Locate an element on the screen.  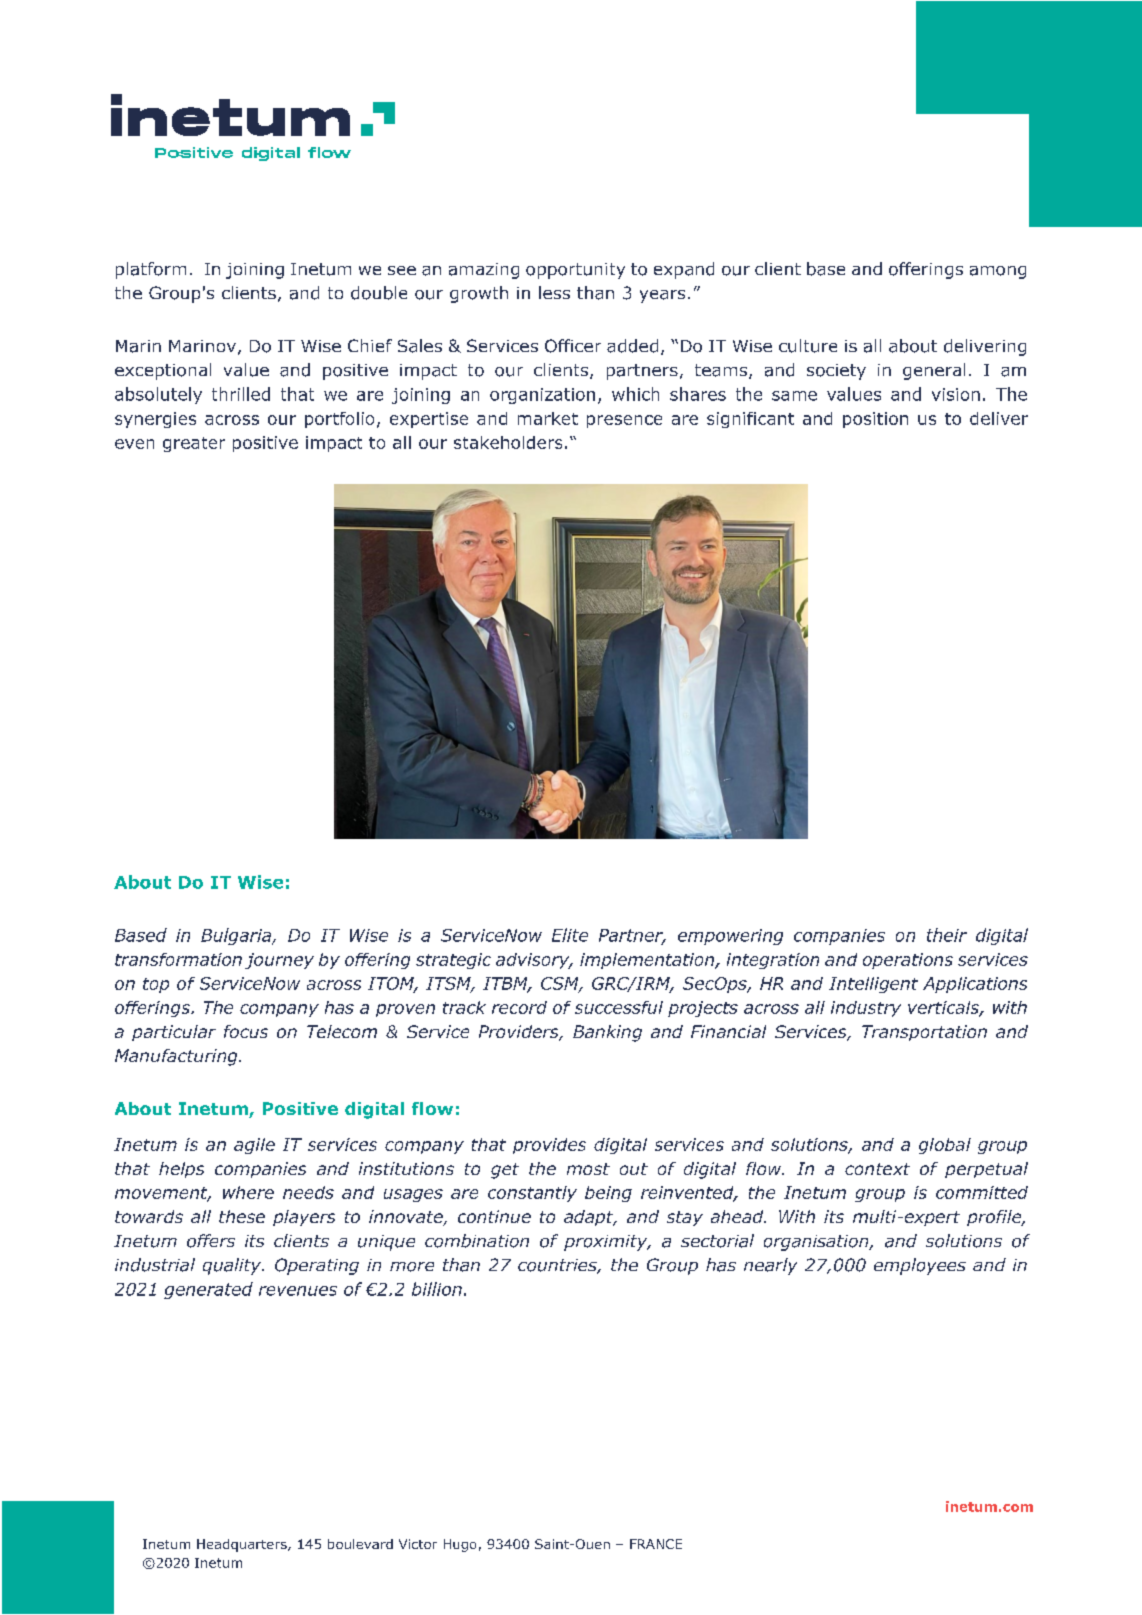
Bulgaria is located at coordinates (237, 936).
